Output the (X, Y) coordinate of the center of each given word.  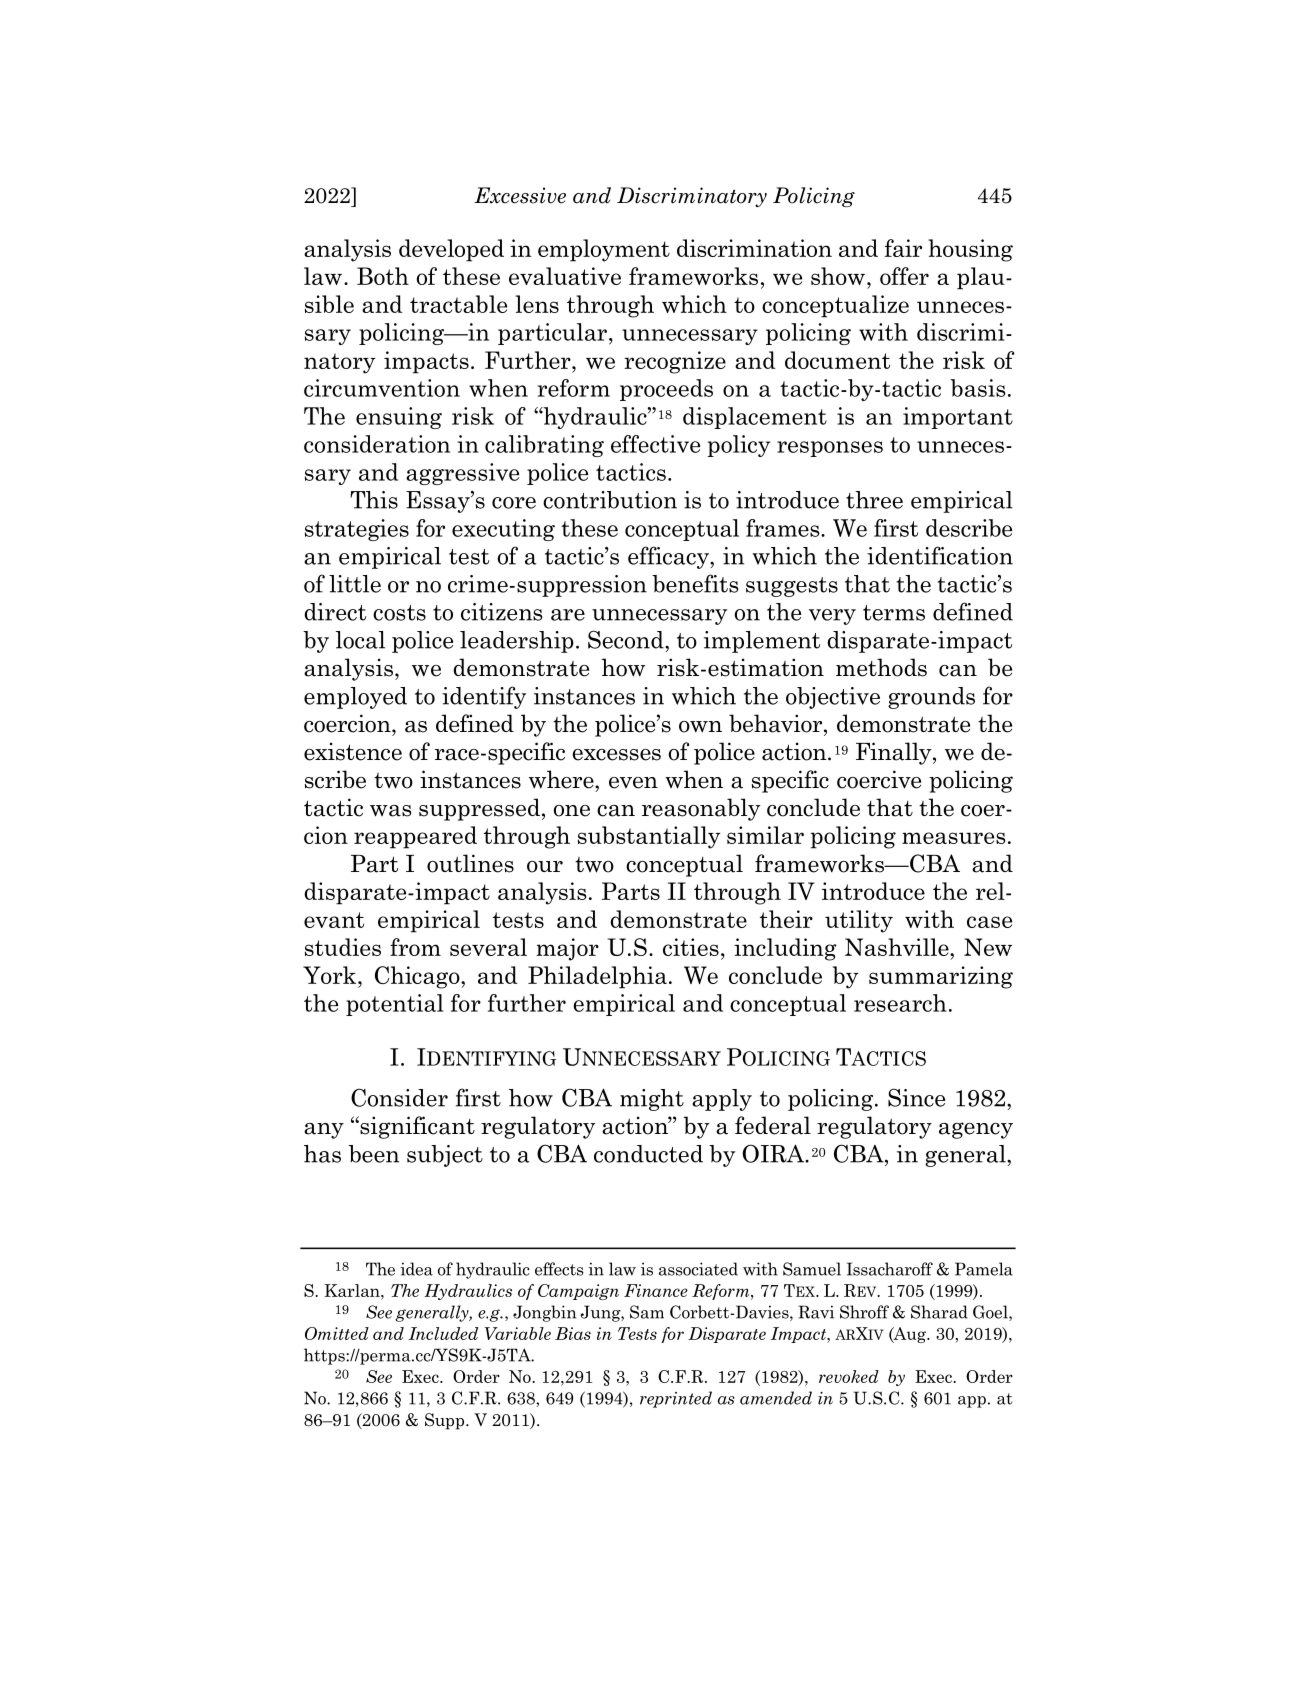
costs (399, 613)
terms (894, 613)
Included (443, 1333)
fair (903, 248)
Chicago (418, 977)
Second (627, 639)
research (900, 1003)
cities (691, 947)
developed (451, 250)
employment (604, 250)
